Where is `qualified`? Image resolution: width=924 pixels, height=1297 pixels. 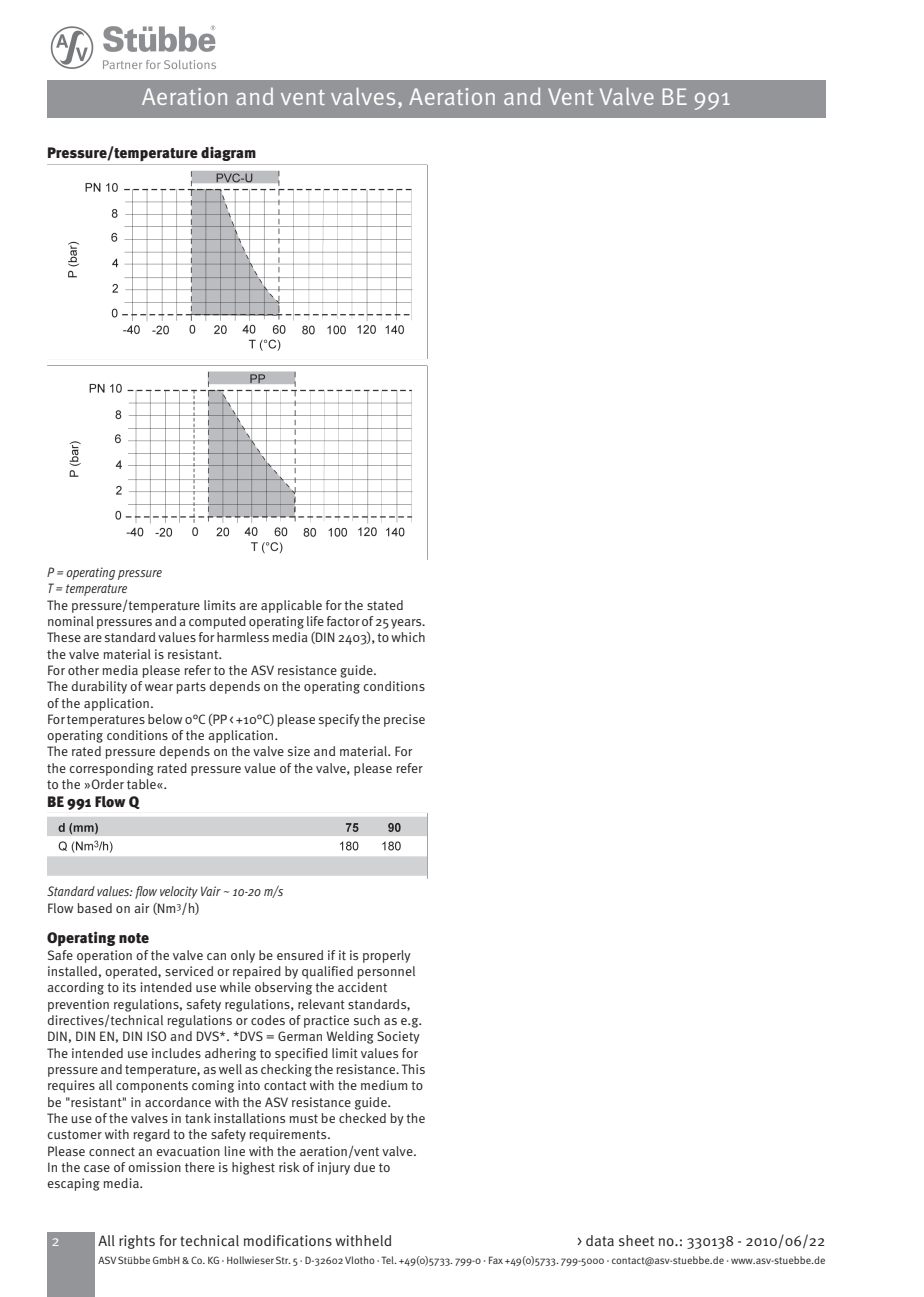
qualified is located at coordinates (327, 972).
